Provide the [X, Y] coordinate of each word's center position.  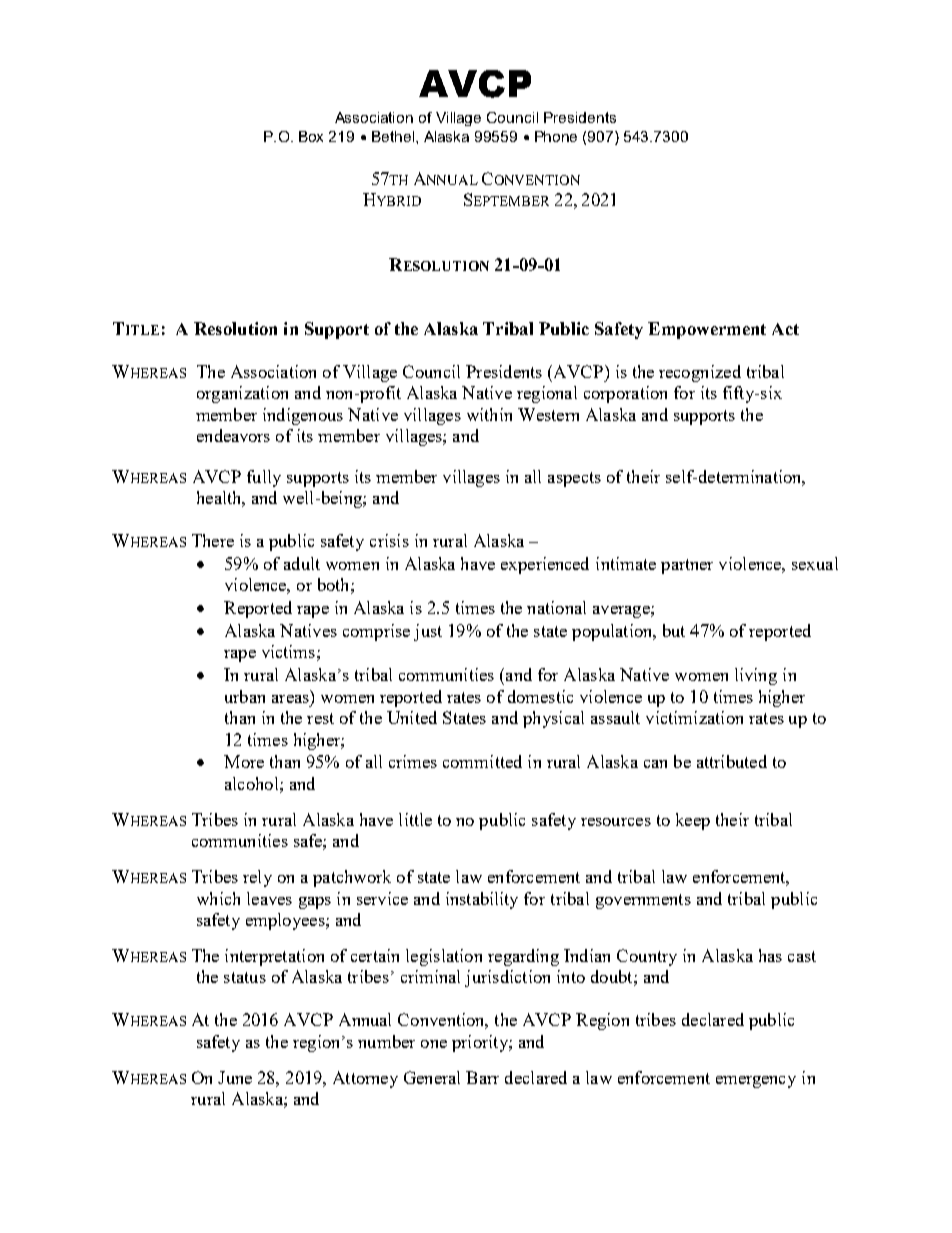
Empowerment [707, 330]
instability [482, 900]
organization [242, 394]
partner [687, 566]
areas [290, 699]
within [489, 414]
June [235, 1077]
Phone [556, 136]
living [756, 676]
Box [311, 136]
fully [264, 478]
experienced [545, 565]
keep [693, 821]
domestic [540, 696]
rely [257, 878]
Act [785, 329]
